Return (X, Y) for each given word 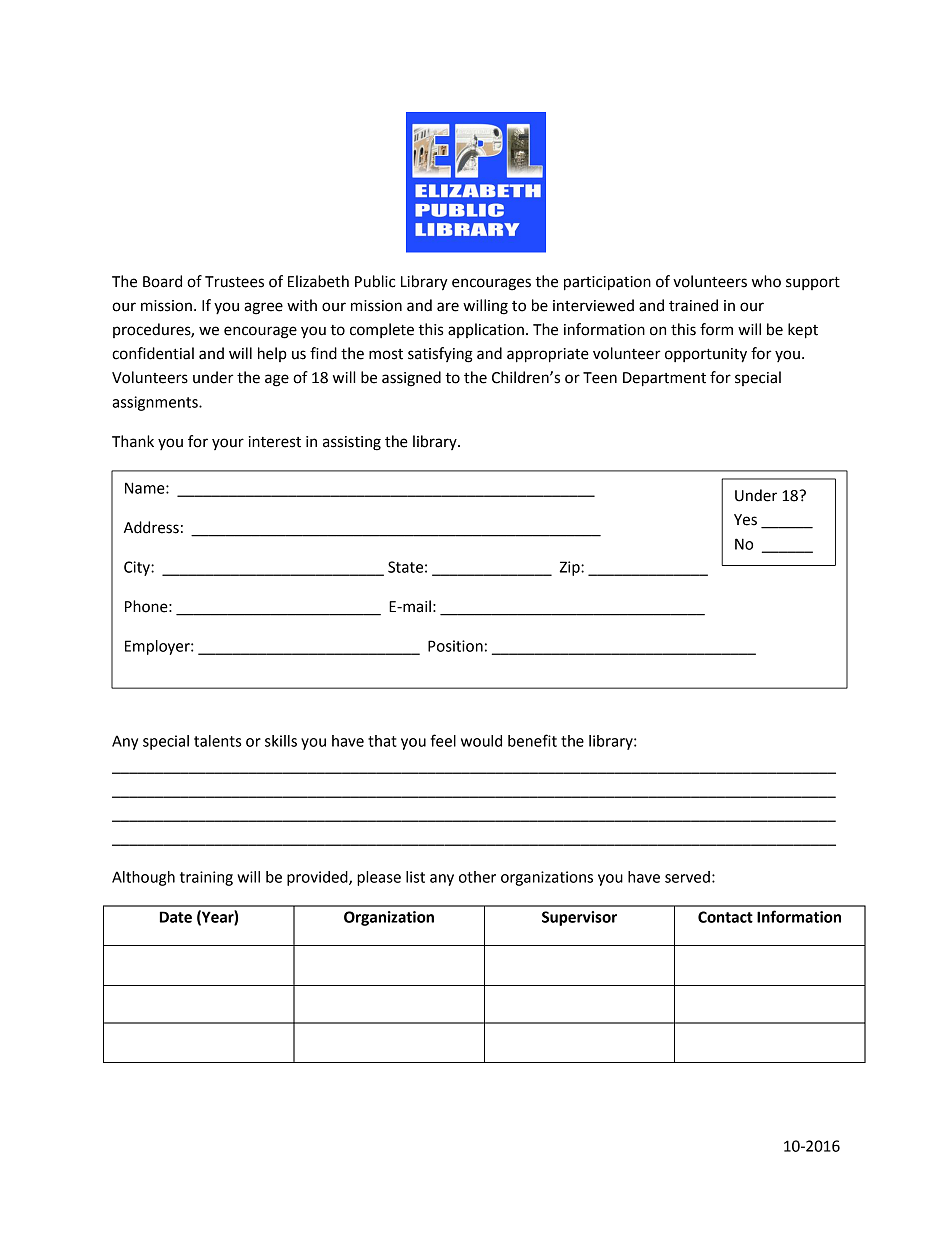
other (477, 877)
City (138, 568)
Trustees (234, 282)
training (206, 878)
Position (455, 646)
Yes (745, 520)
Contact (725, 917)
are (448, 307)
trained (693, 305)
